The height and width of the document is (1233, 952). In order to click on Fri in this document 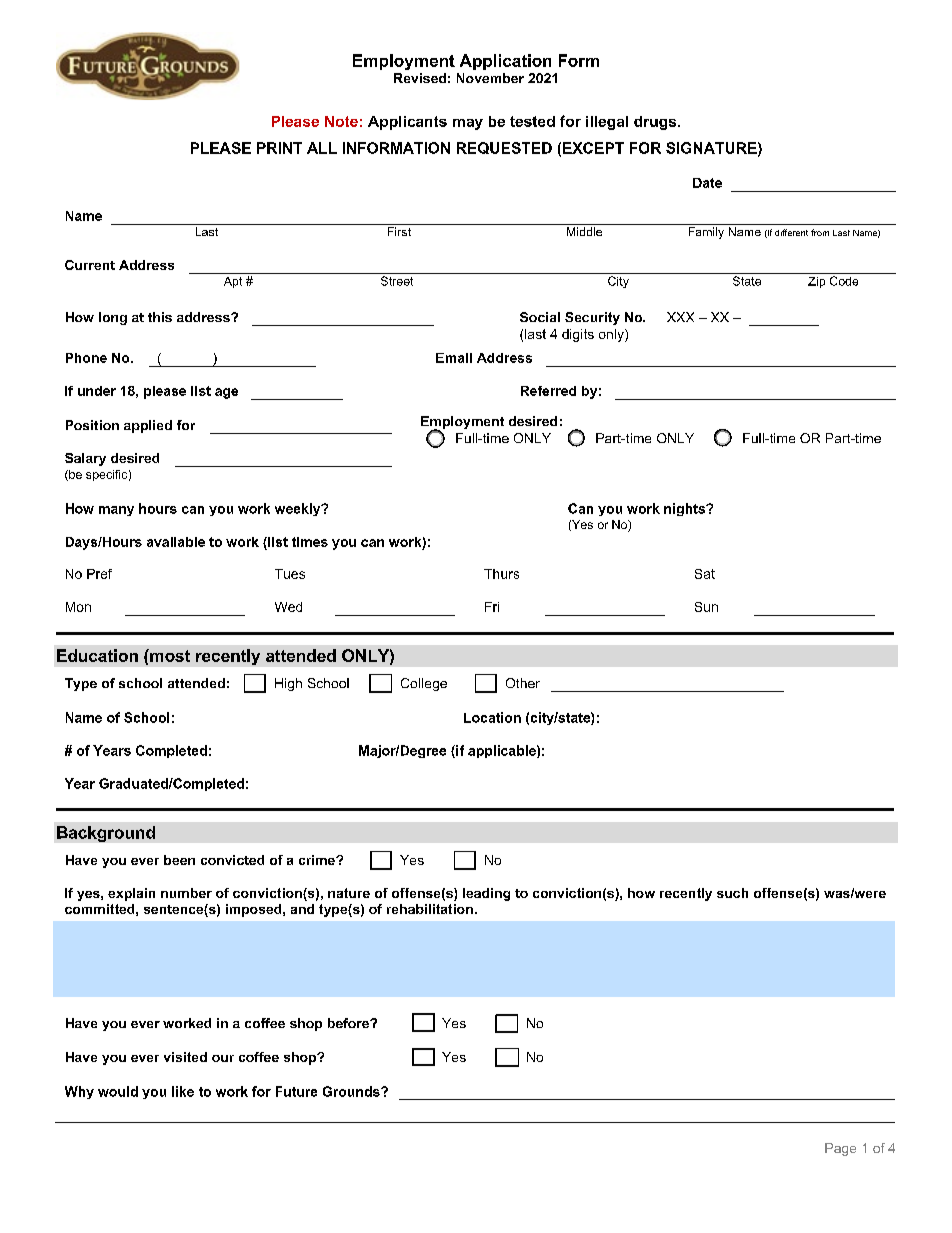, I will do `click(492, 607)`.
